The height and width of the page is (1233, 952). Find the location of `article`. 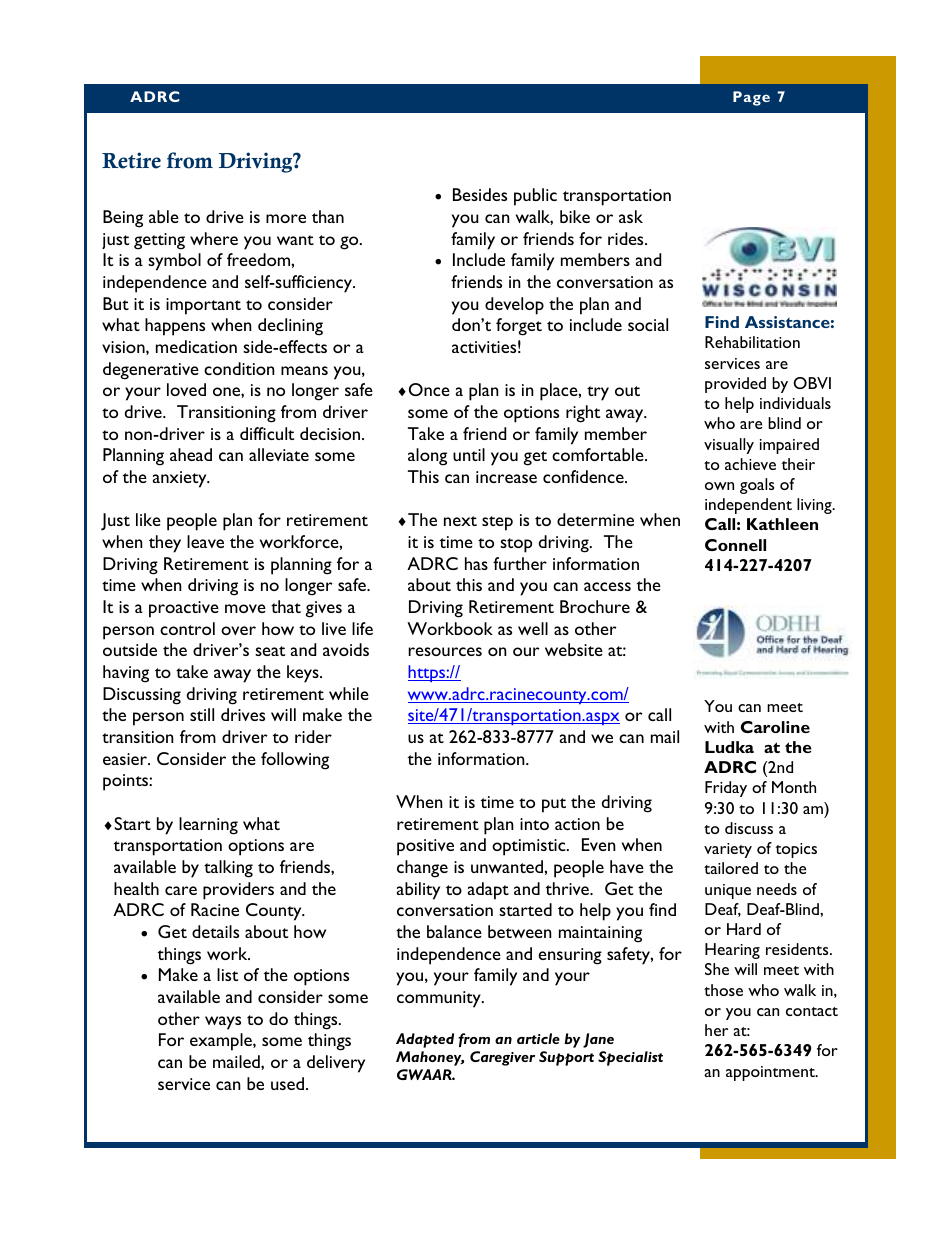

article is located at coordinates (538, 1038).
